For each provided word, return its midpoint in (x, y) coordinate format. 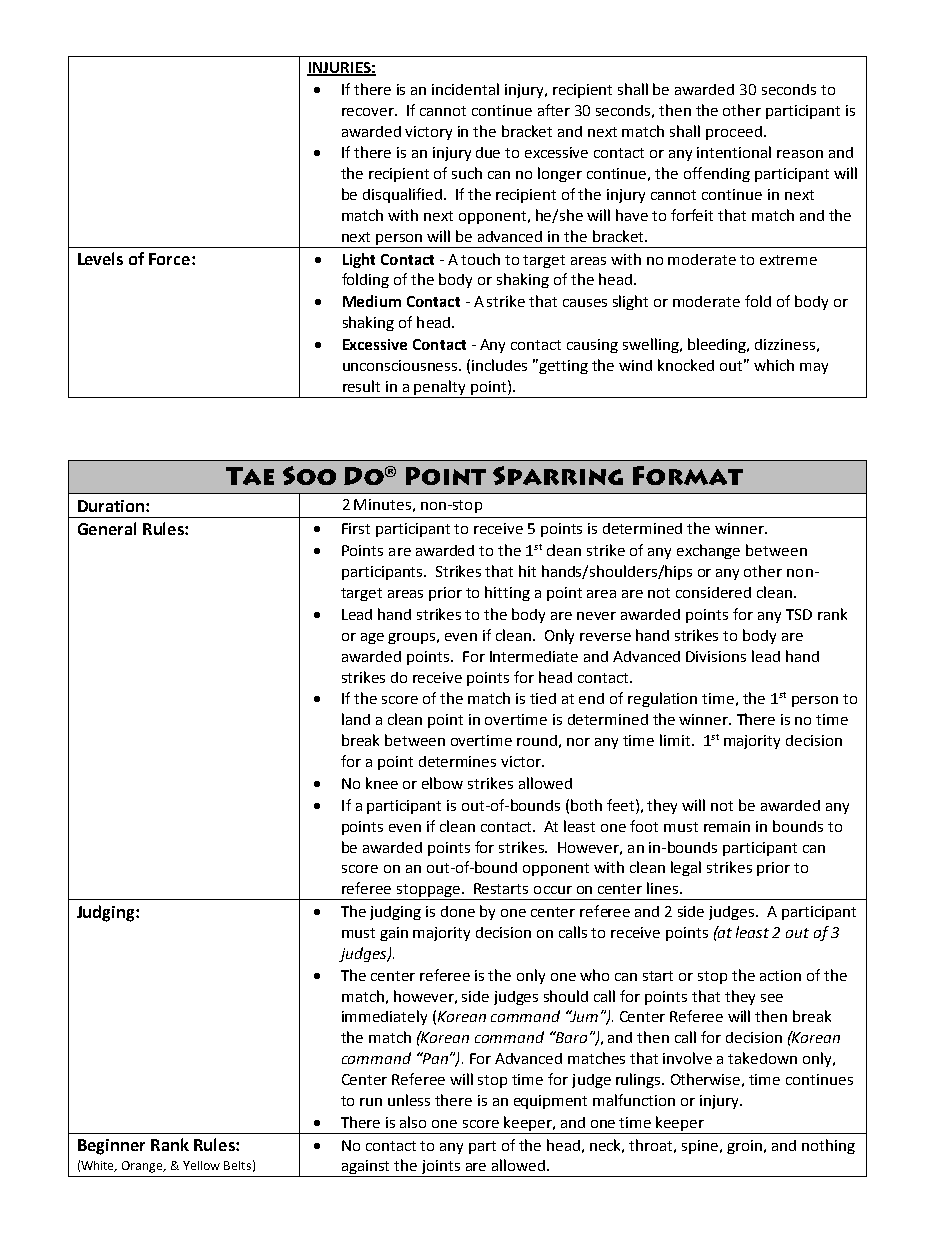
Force (171, 259)
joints (440, 1168)
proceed (734, 133)
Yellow (201, 1165)
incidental (465, 89)
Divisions (716, 656)
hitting (507, 593)
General (107, 528)
